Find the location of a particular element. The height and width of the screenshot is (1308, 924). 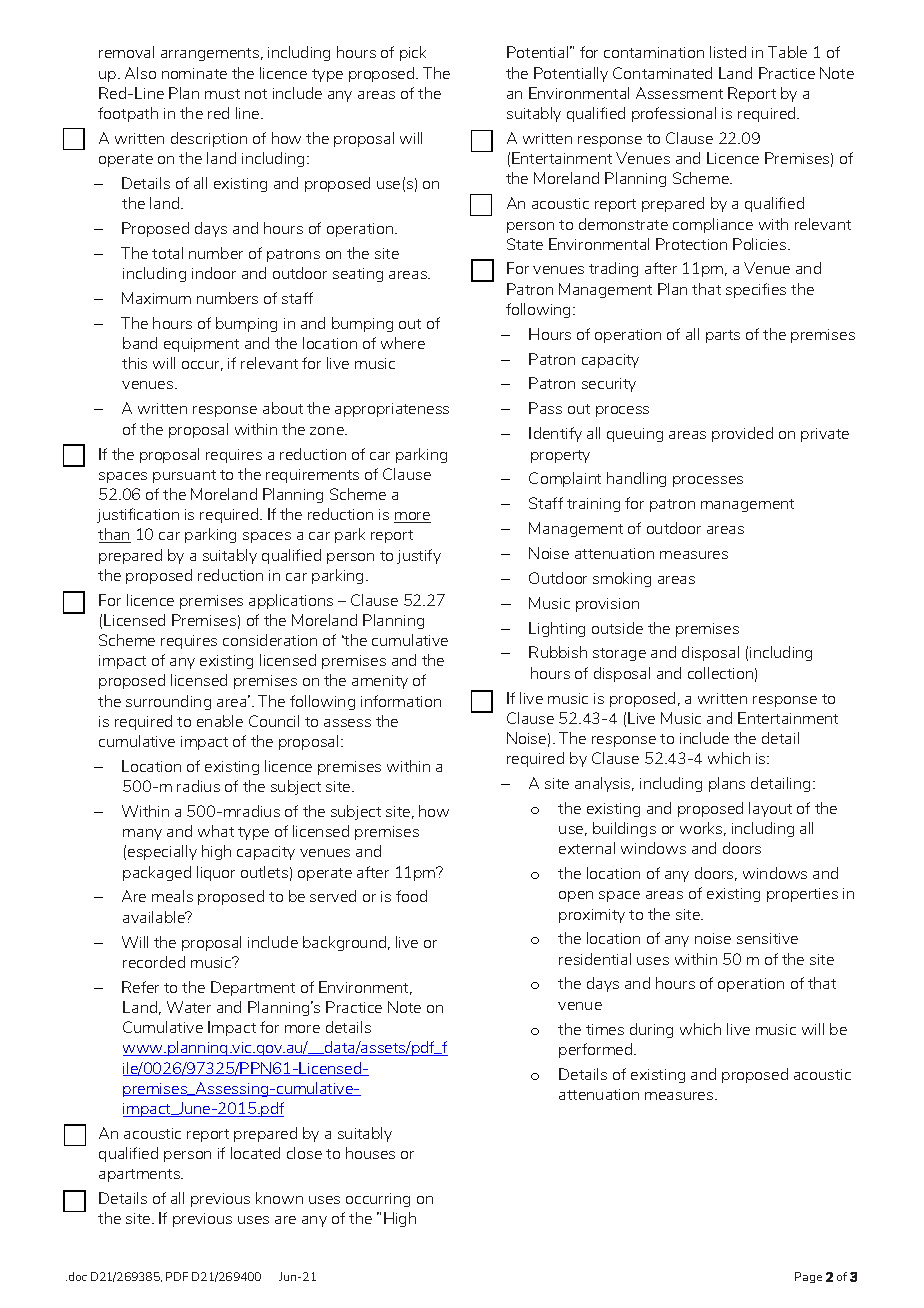

food is located at coordinates (411, 896).
